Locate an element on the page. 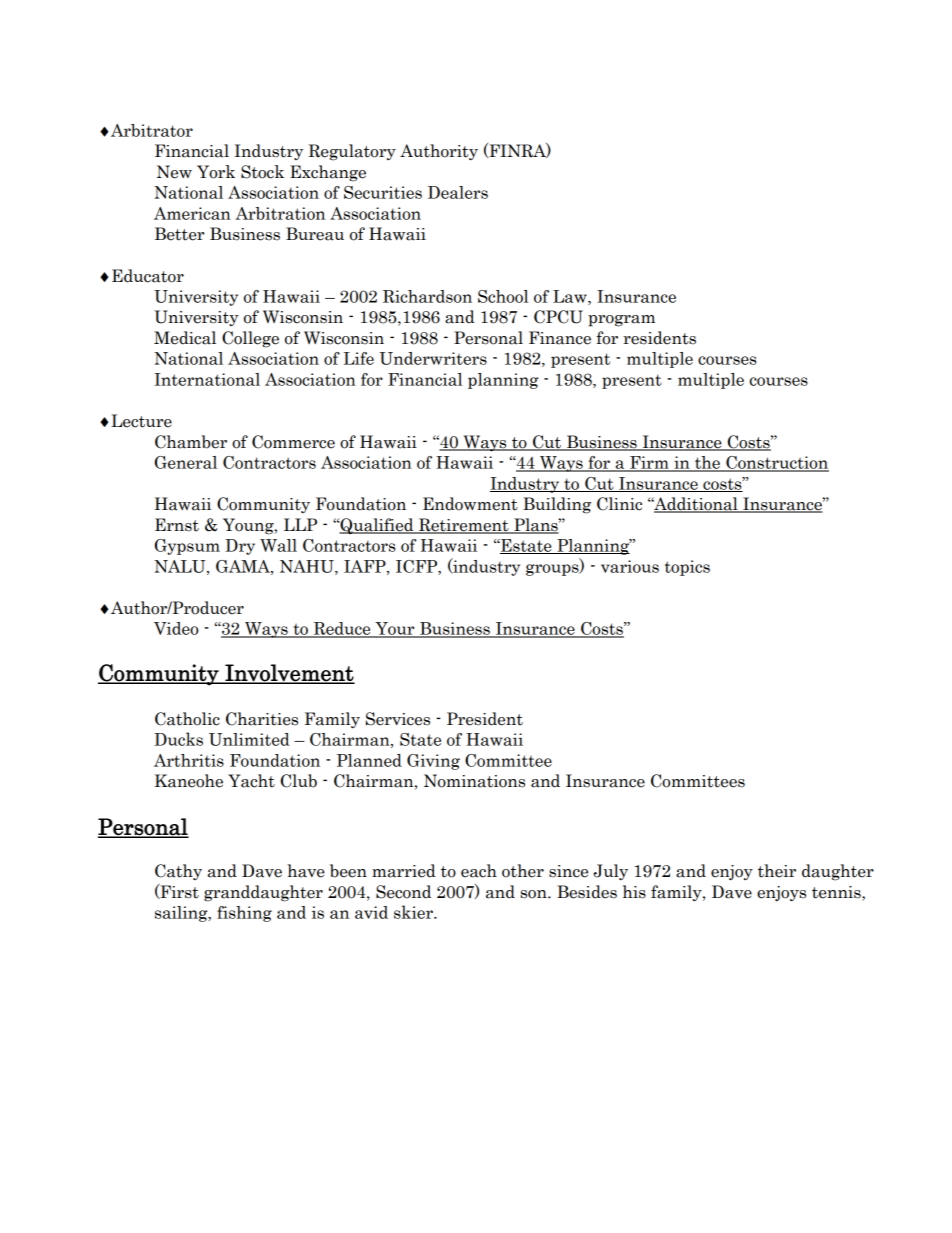 Image resolution: width=952 pixels, height=1233 pixels. President is located at coordinates (485, 719).
